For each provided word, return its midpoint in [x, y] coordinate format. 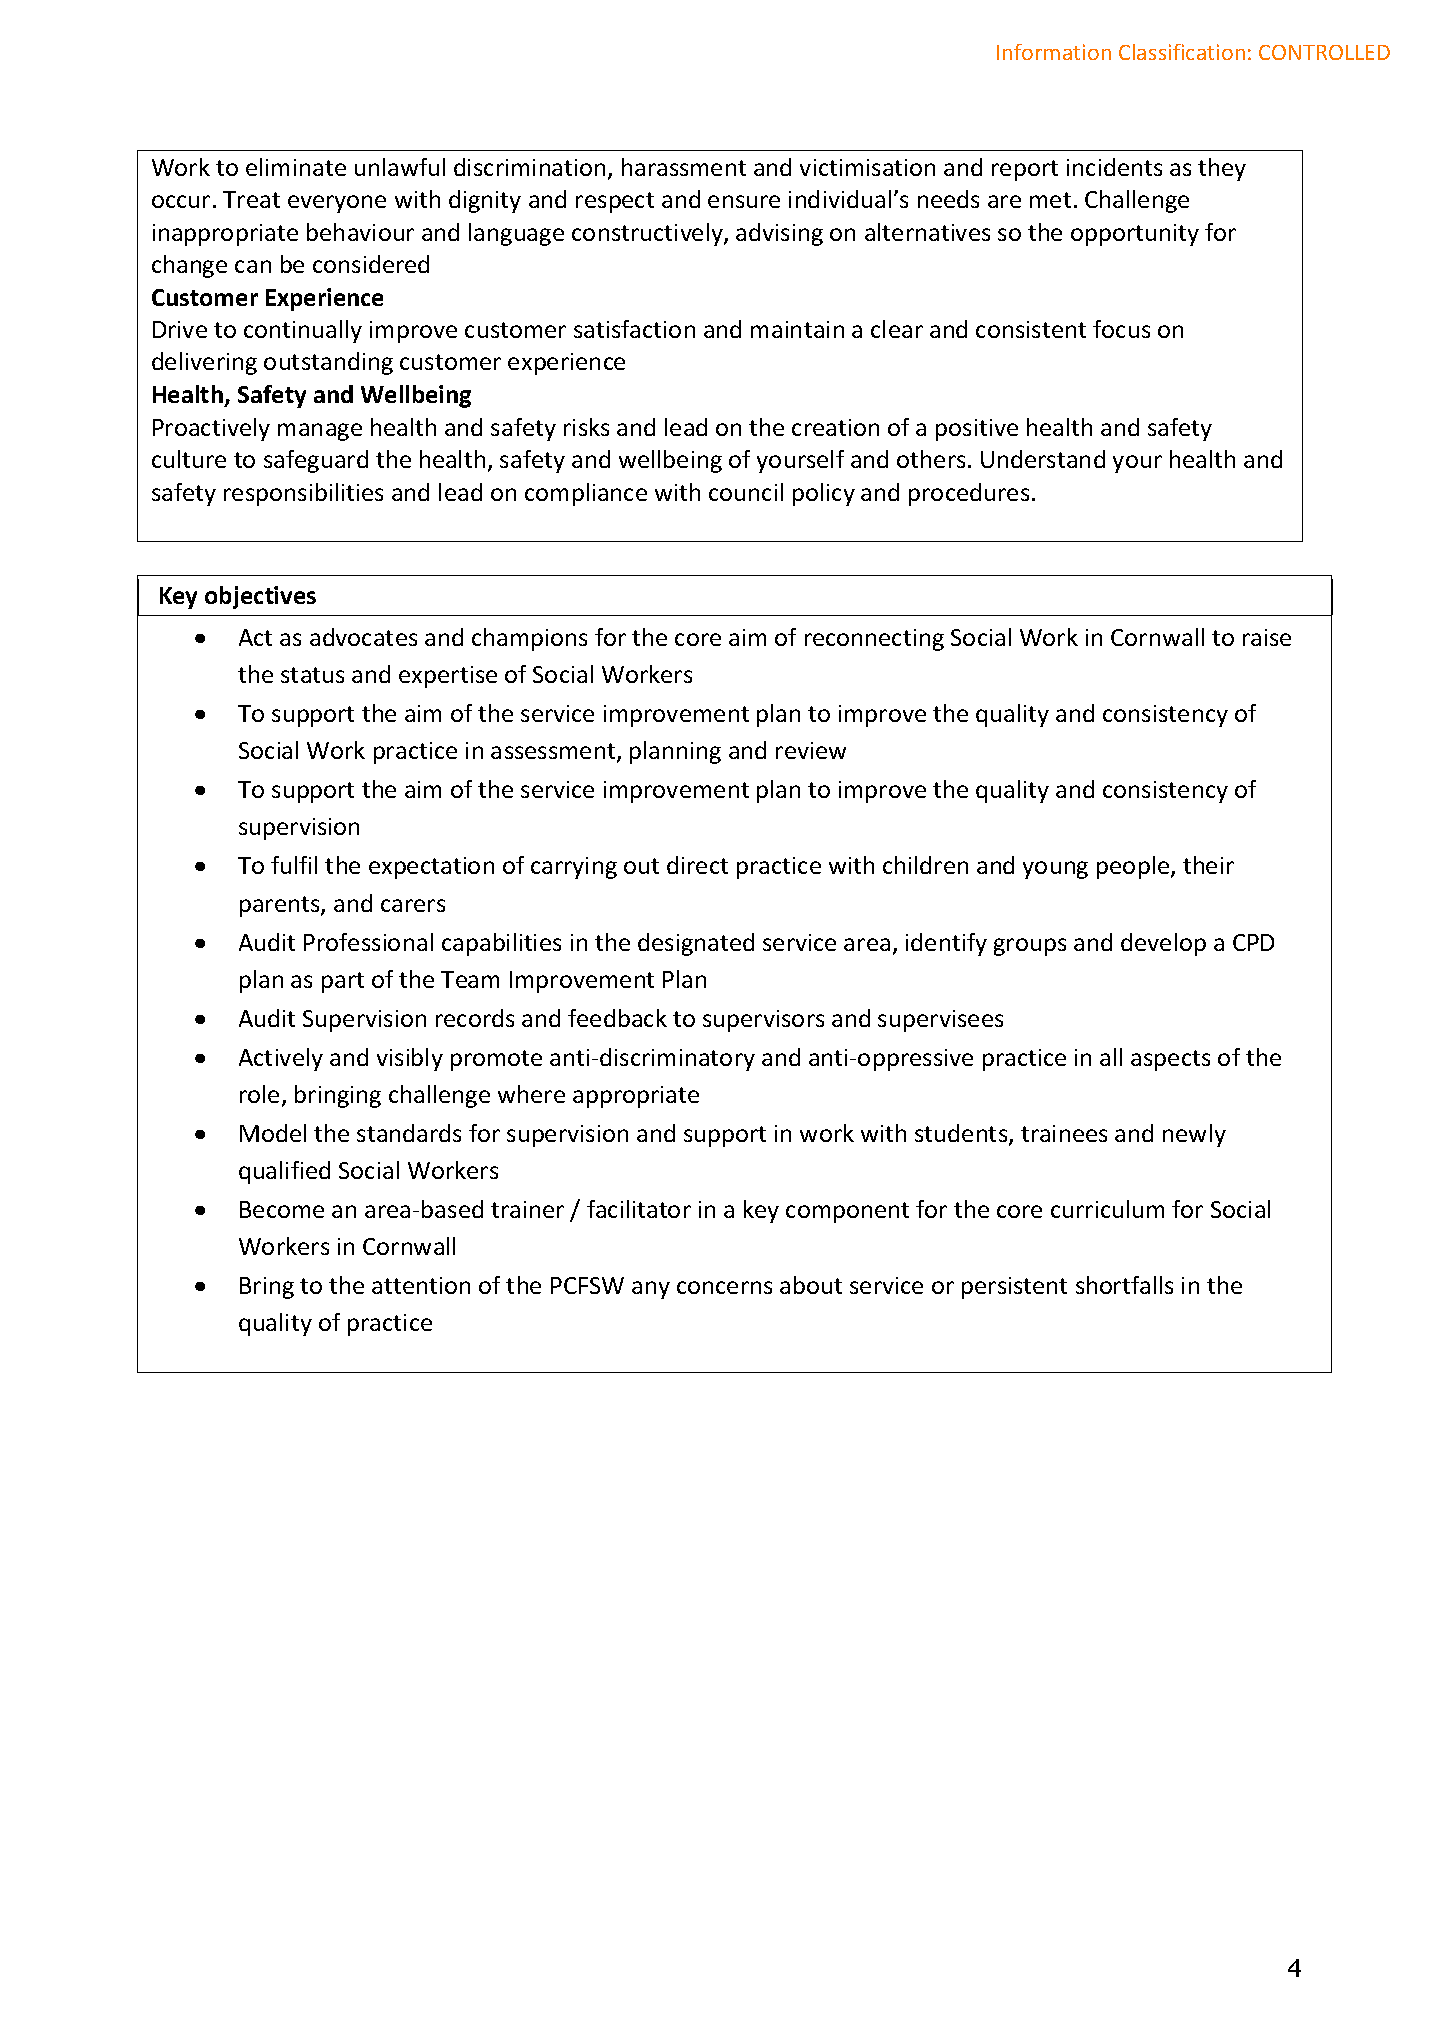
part [343, 982]
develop [1163, 944]
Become [282, 1209]
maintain [797, 329]
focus [1121, 329]
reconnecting [874, 640]
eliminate [296, 167]
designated [696, 944]
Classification [1182, 52]
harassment [684, 167]
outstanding [328, 363]
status [312, 675]
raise [1267, 637]
